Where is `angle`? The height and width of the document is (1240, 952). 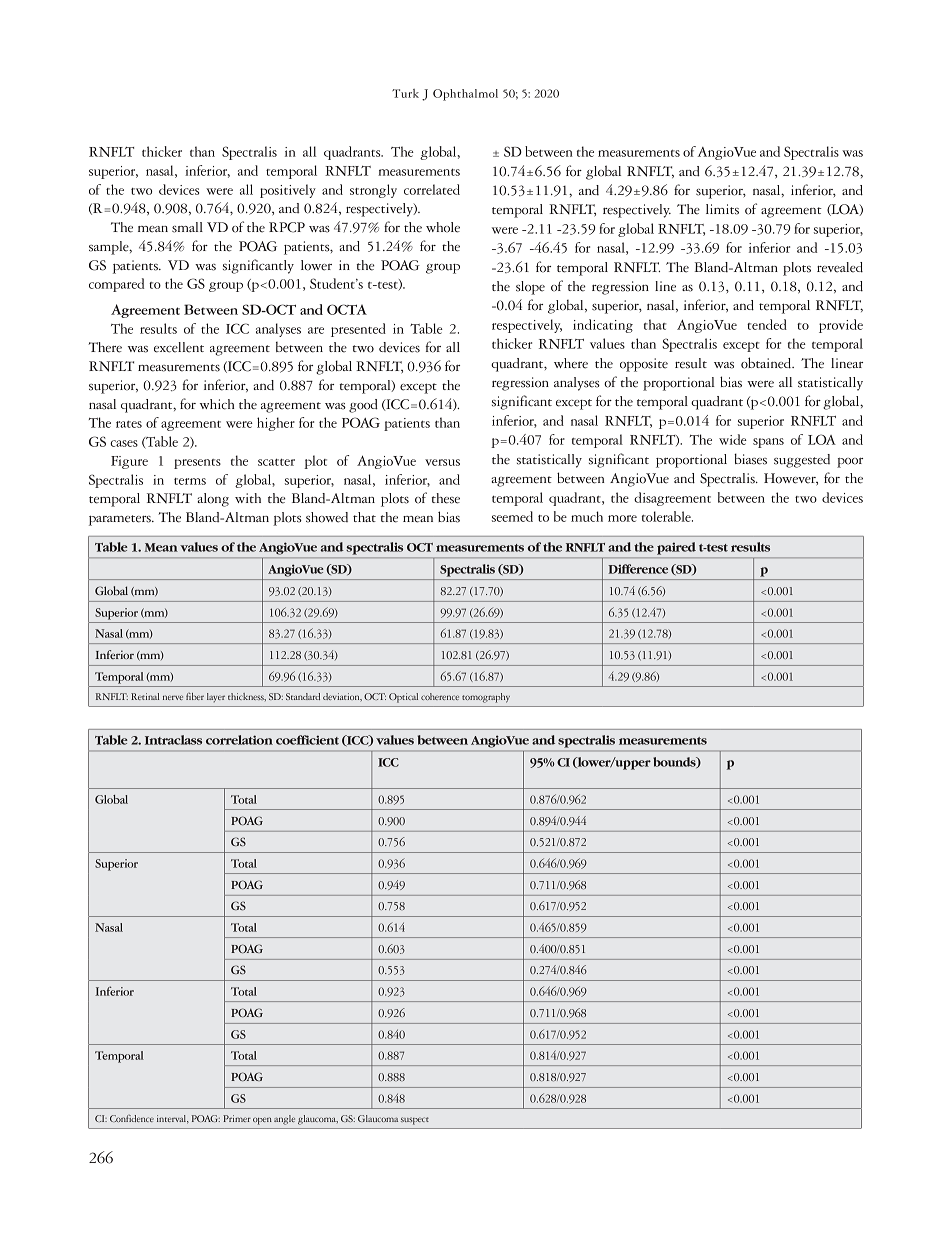
angle is located at coordinates (284, 1120).
